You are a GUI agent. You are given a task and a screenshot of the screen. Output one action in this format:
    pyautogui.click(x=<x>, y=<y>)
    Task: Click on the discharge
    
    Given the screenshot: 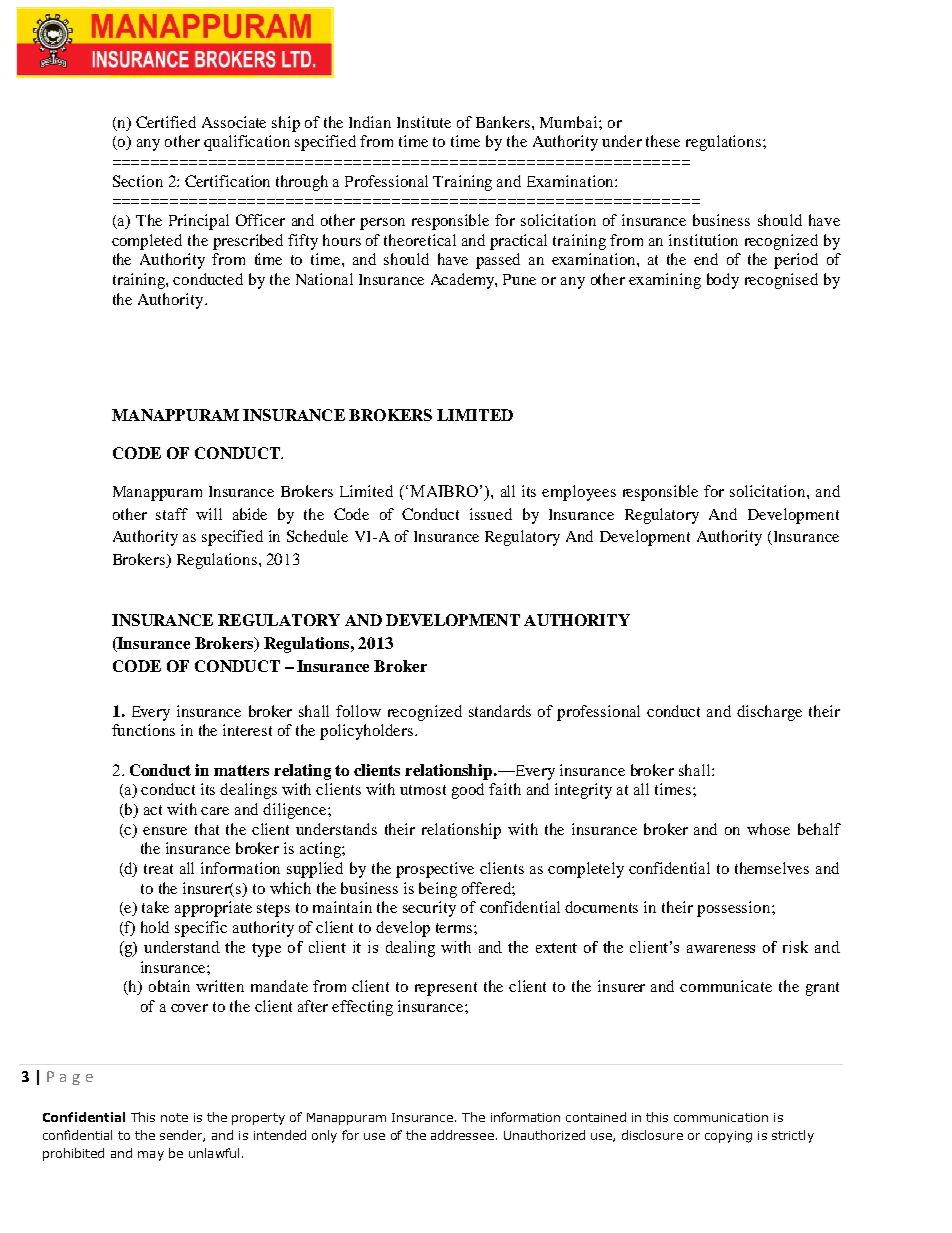 What is the action you would take?
    pyautogui.click(x=769, y=713)
